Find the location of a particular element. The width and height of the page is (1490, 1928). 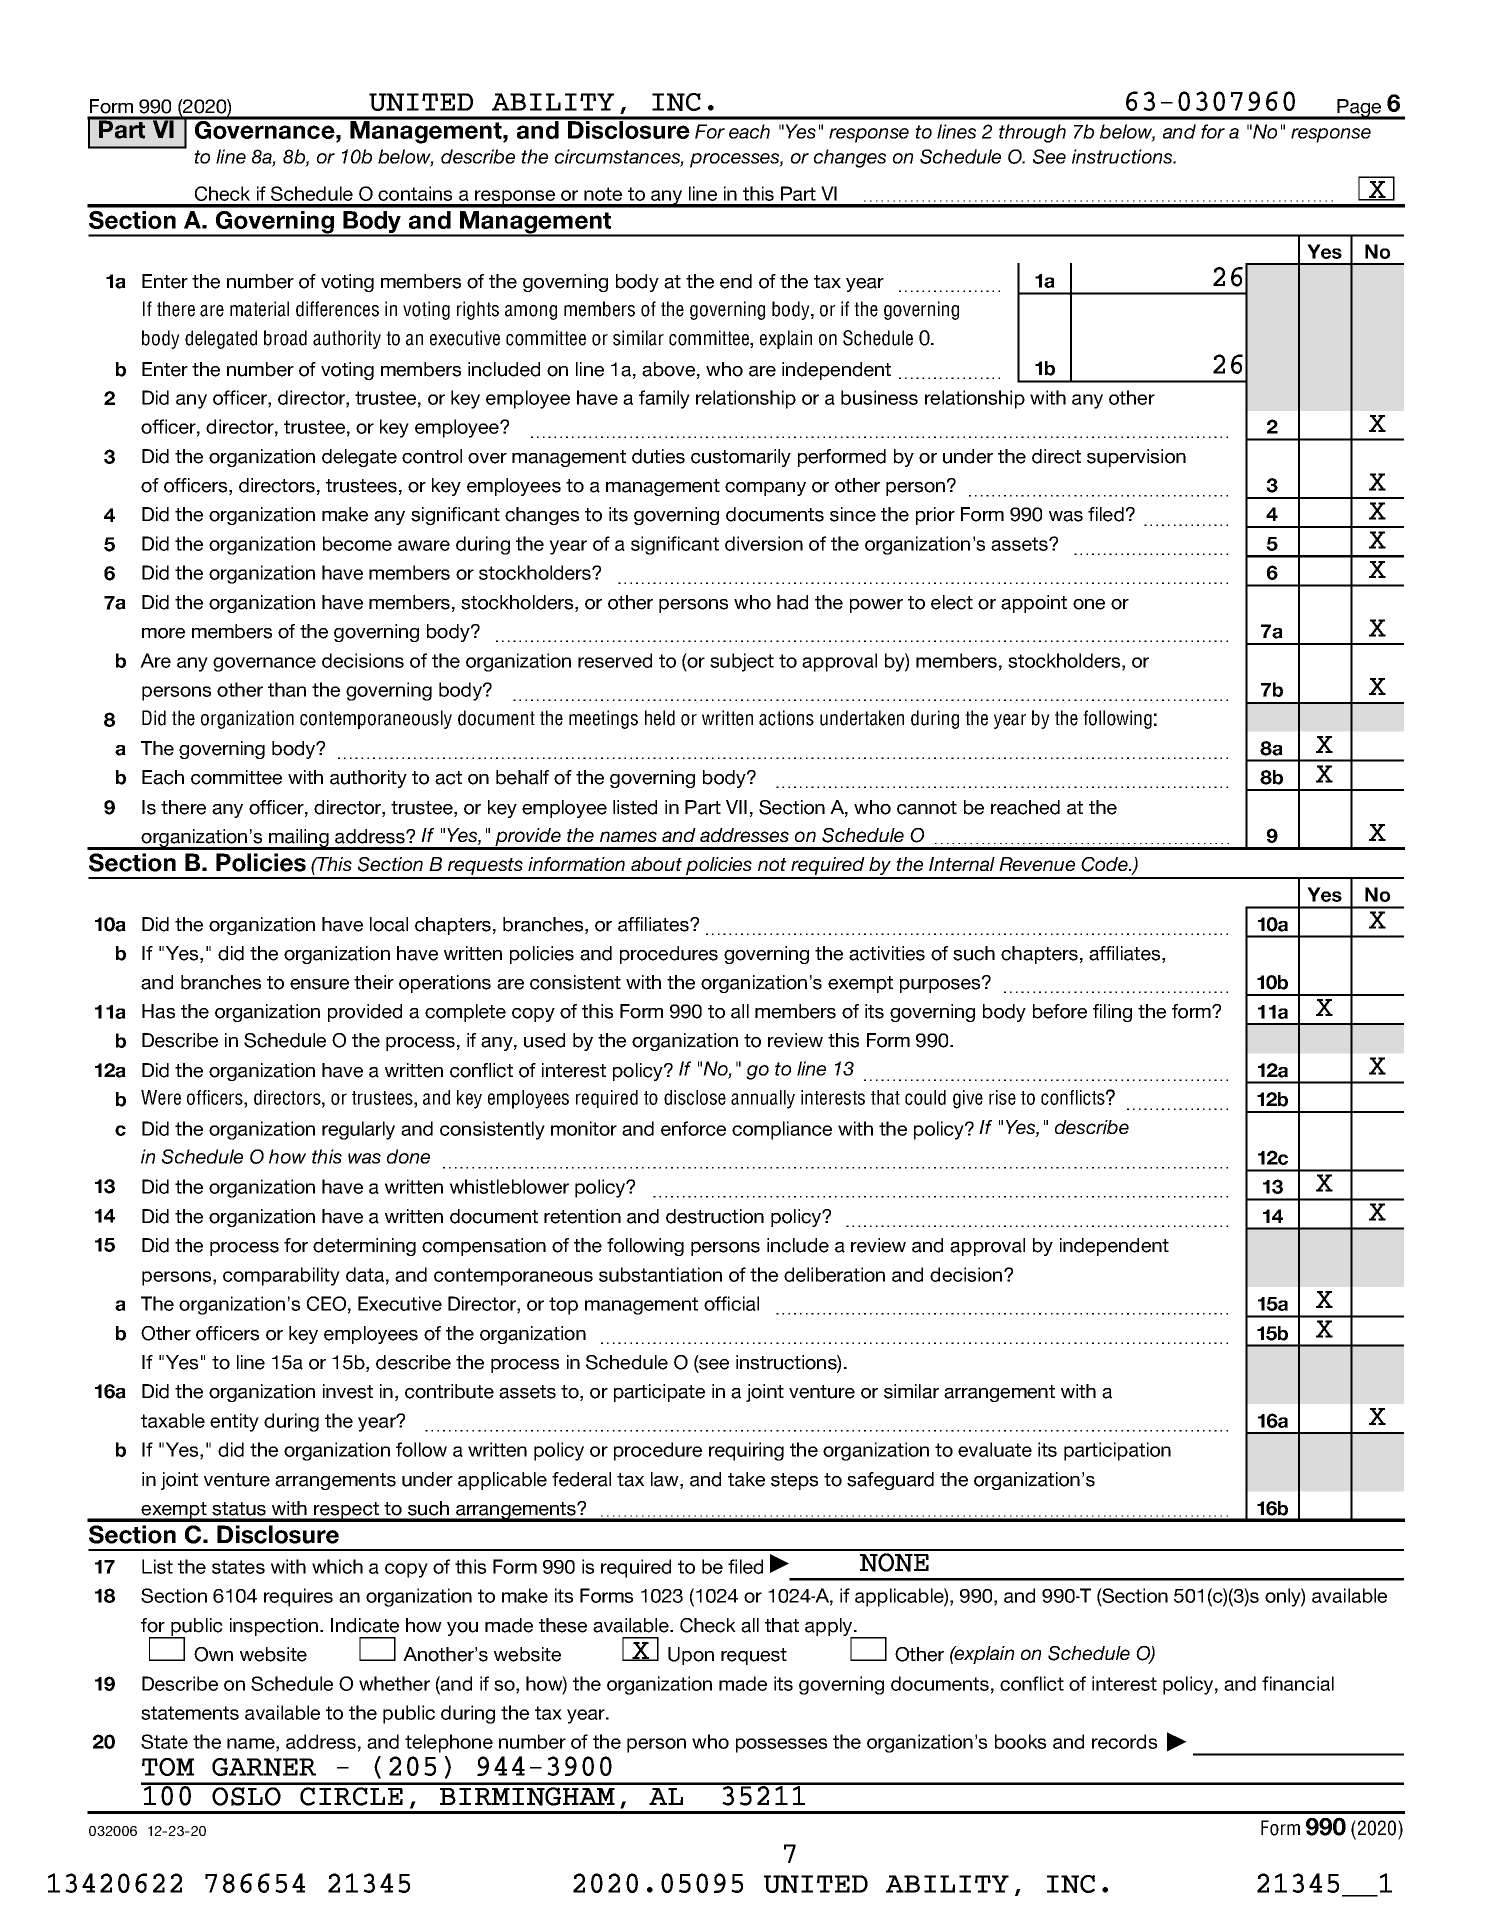

about is located at coordinates (656, 864).
